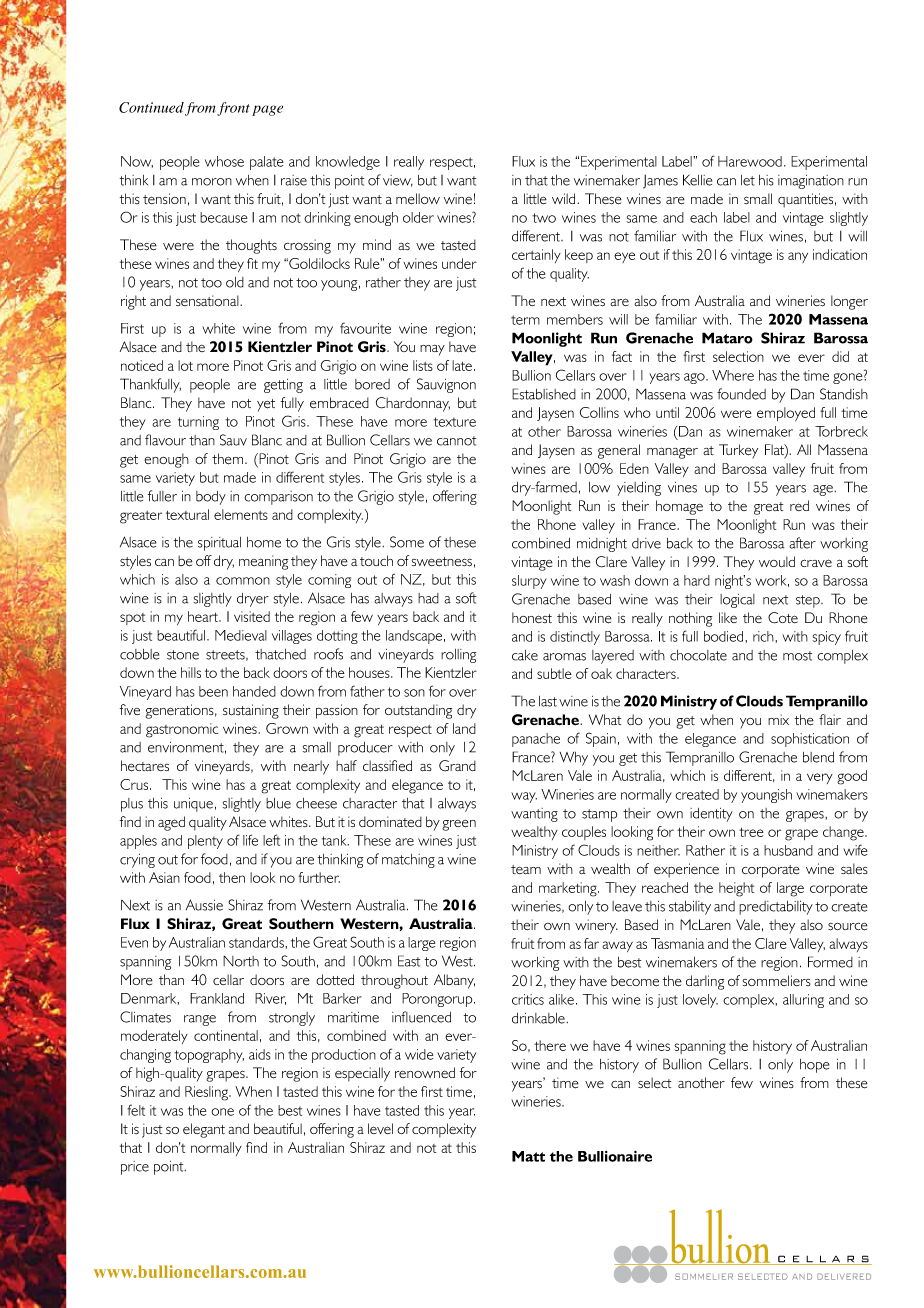  What do you see at coordinates (525, 655) in the page?
I see `cake` at bounding box center [525, 655].
